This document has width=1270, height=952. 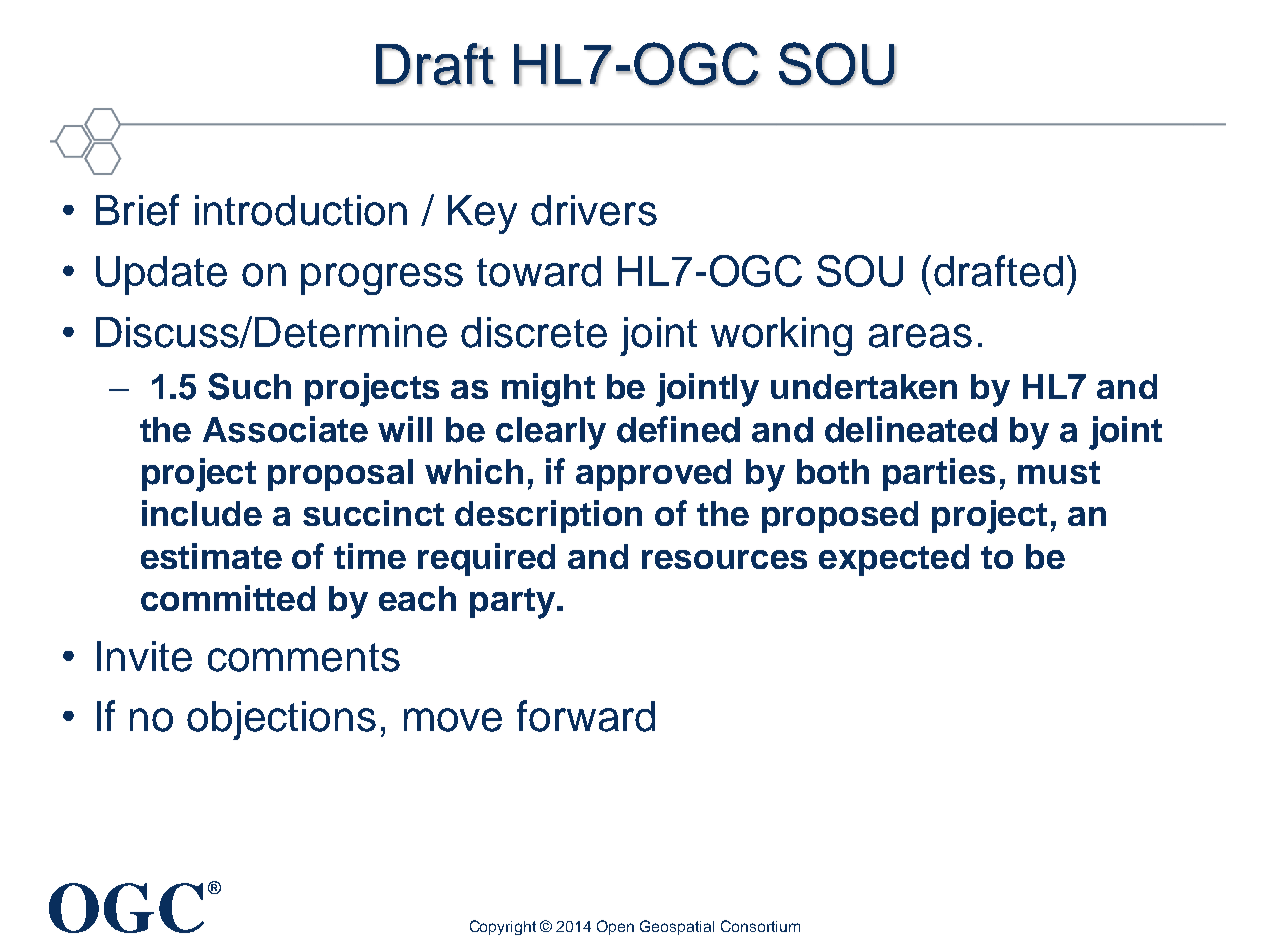 I want to click on parties, so click(x=939, y=474).
